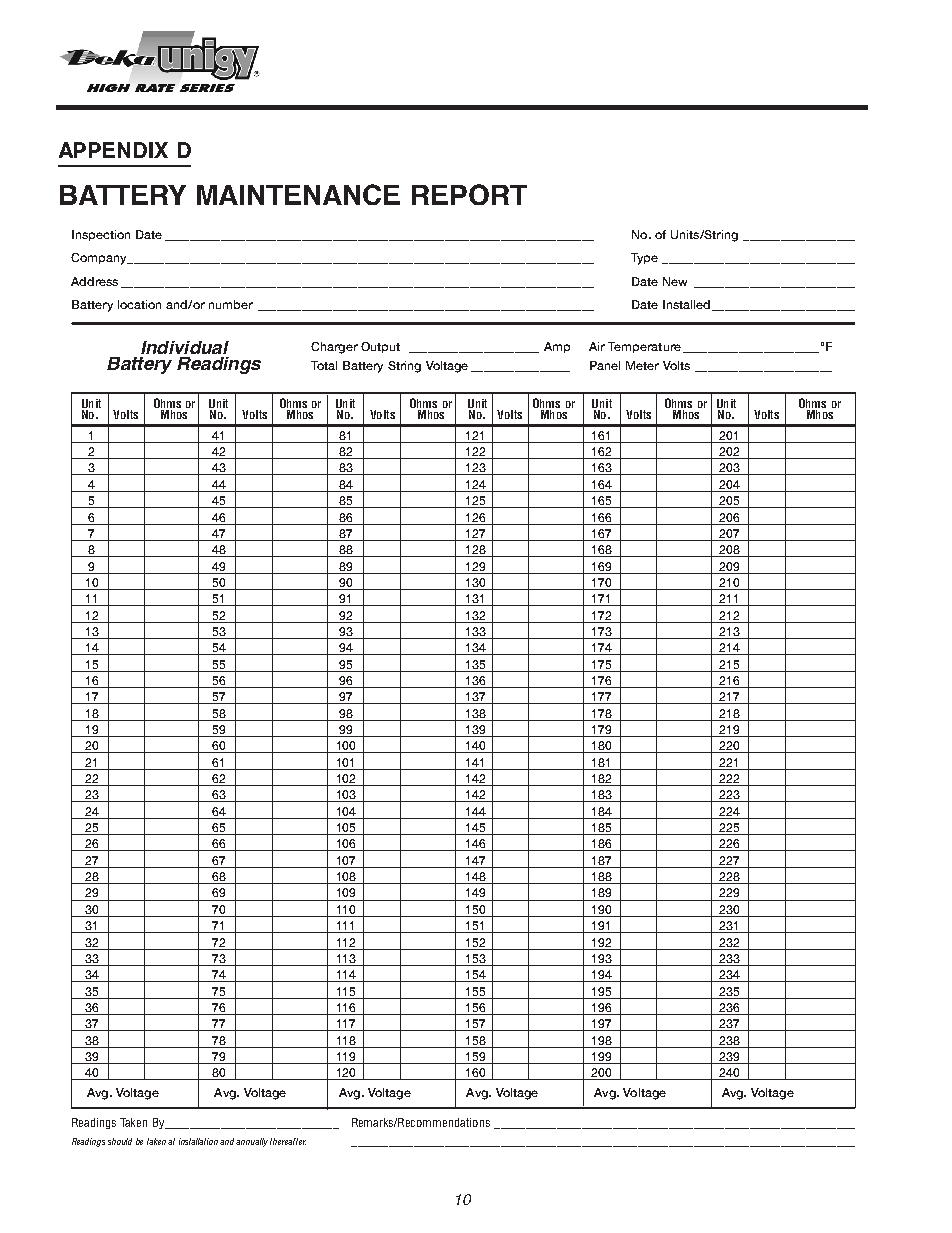 This page has width=952, height=1233. What do you see at coordinates (298, 194) in the page?
I see `MAINTENANCE` at bounding box center [298, 194].
